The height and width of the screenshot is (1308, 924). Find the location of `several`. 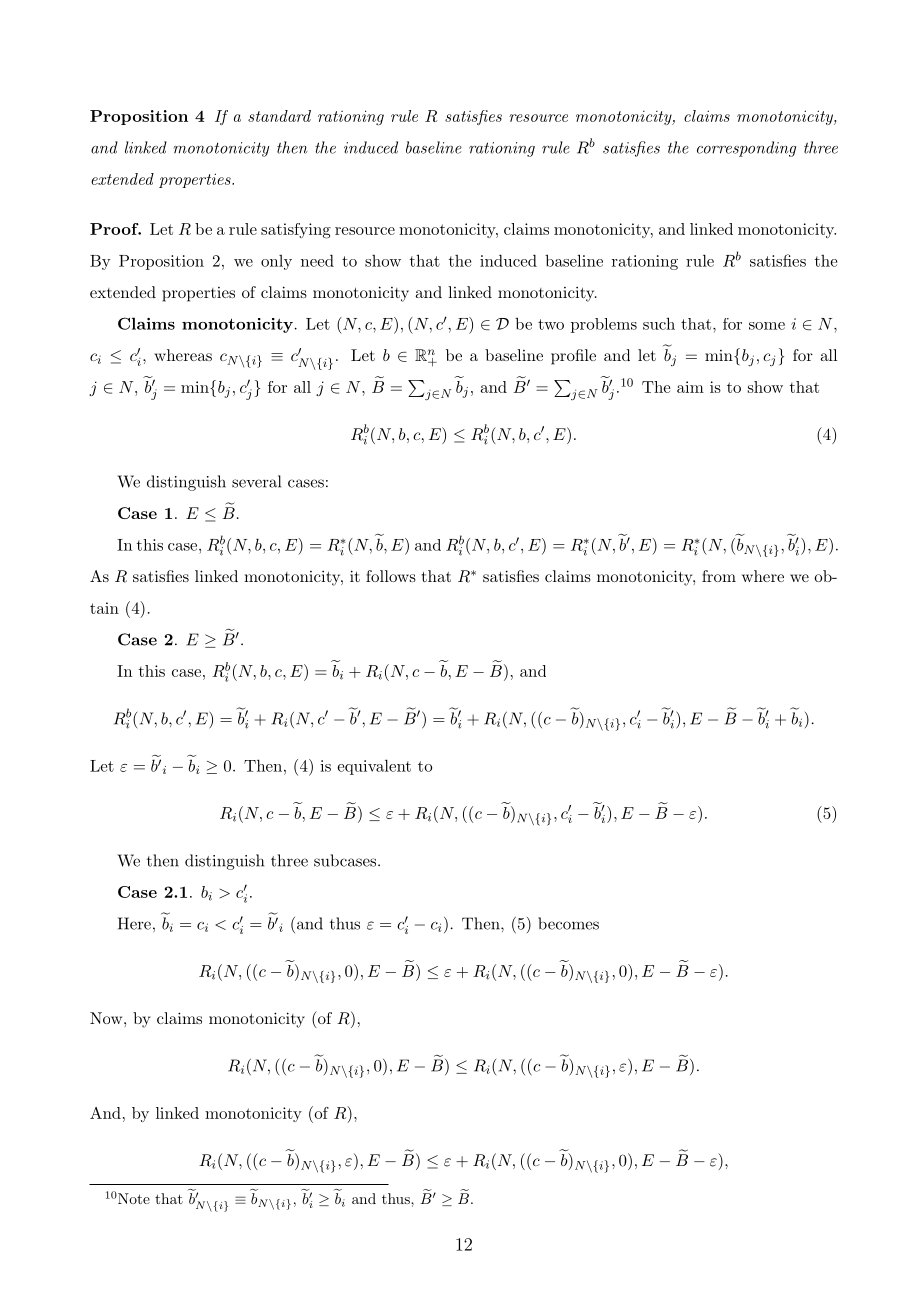

several is located at coordinates (256, 481).
